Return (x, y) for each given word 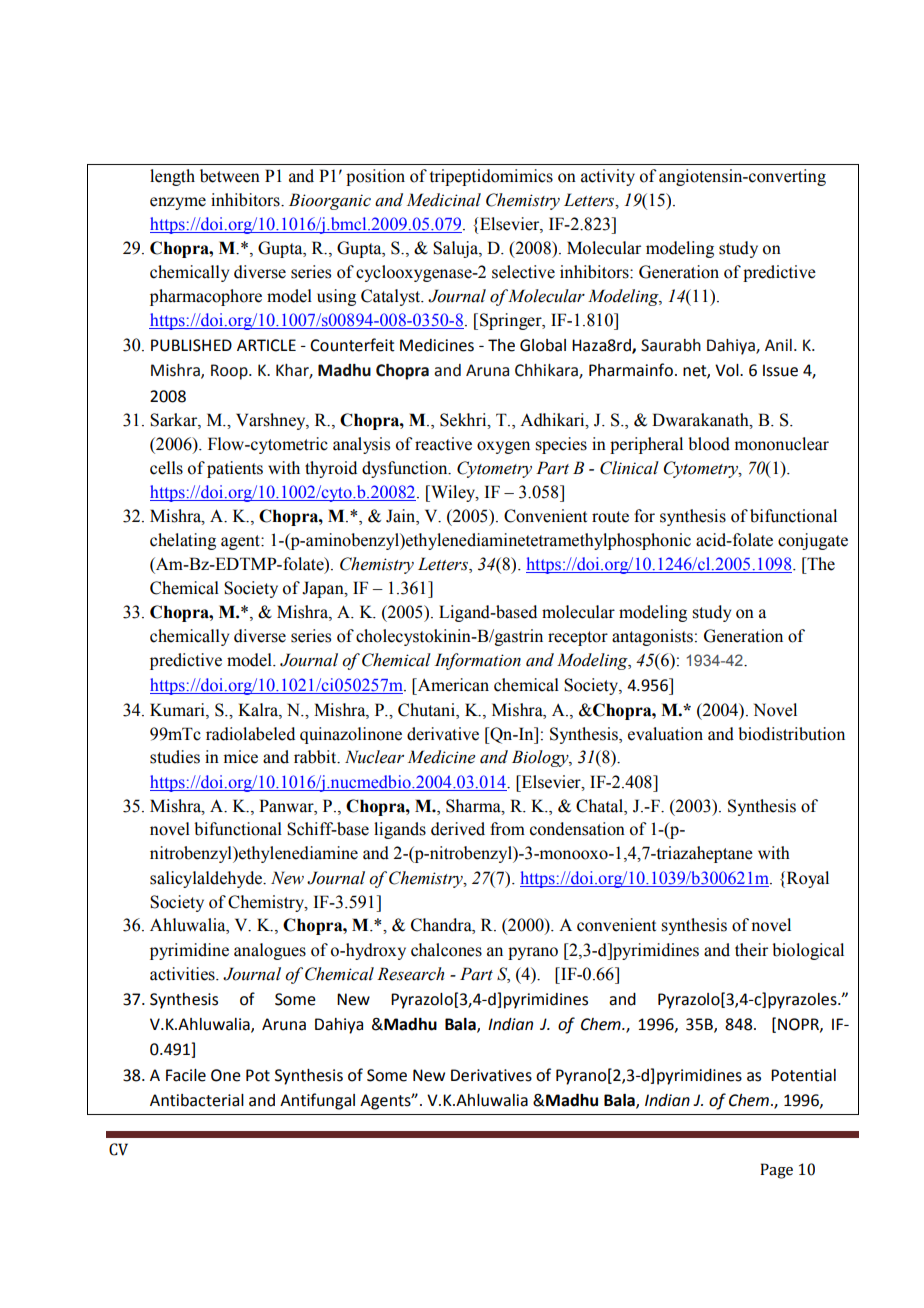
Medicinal (444, 200)
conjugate (813, 541)
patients (235, 469)
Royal (806, 879)
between (230, 176)
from (507, 829)
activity (608, 177)
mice (241, 757)
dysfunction (406, 469)
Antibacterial (197, 1100)
